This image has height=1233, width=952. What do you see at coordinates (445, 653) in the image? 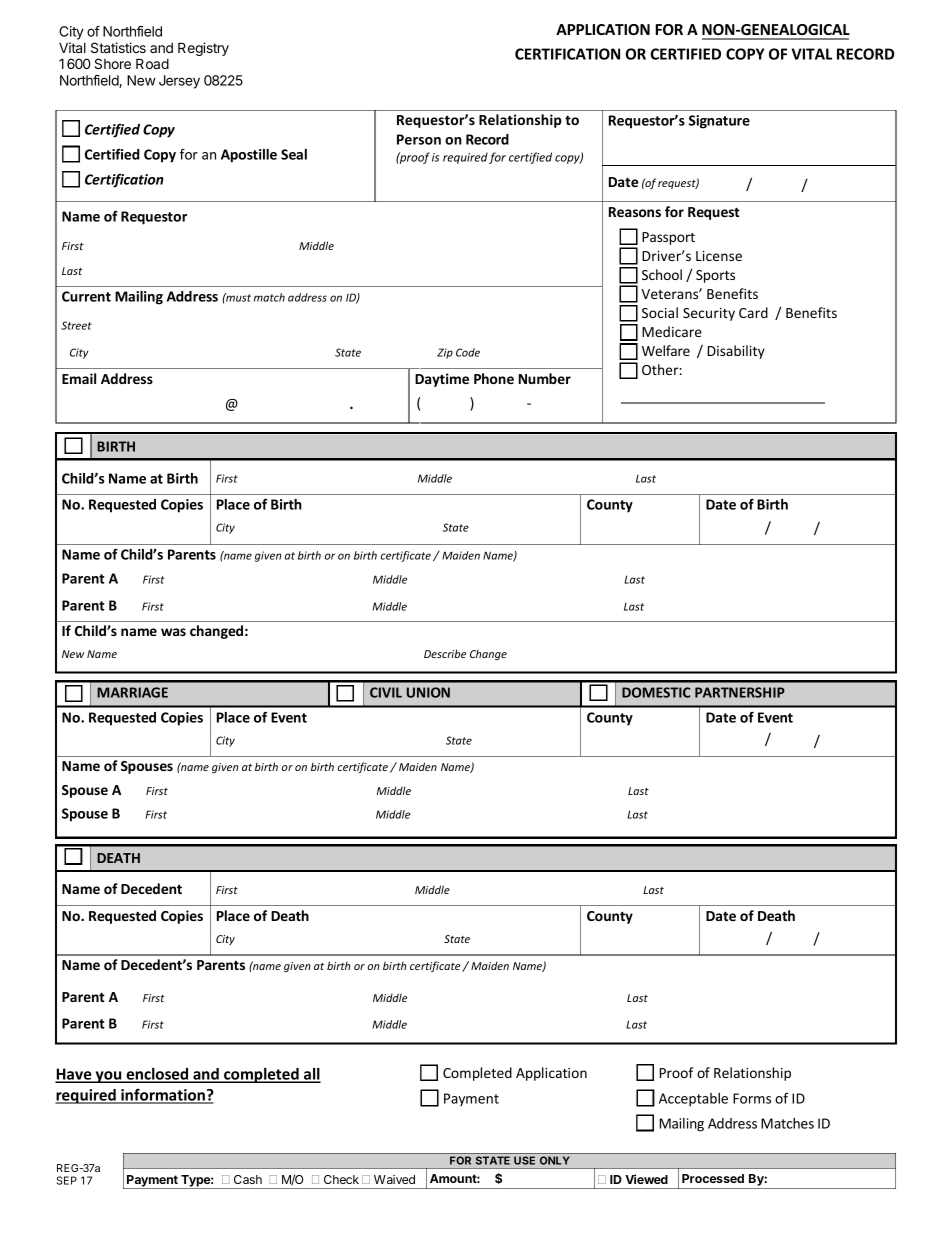
I see `Describe` at bounding box center [445, 653].
